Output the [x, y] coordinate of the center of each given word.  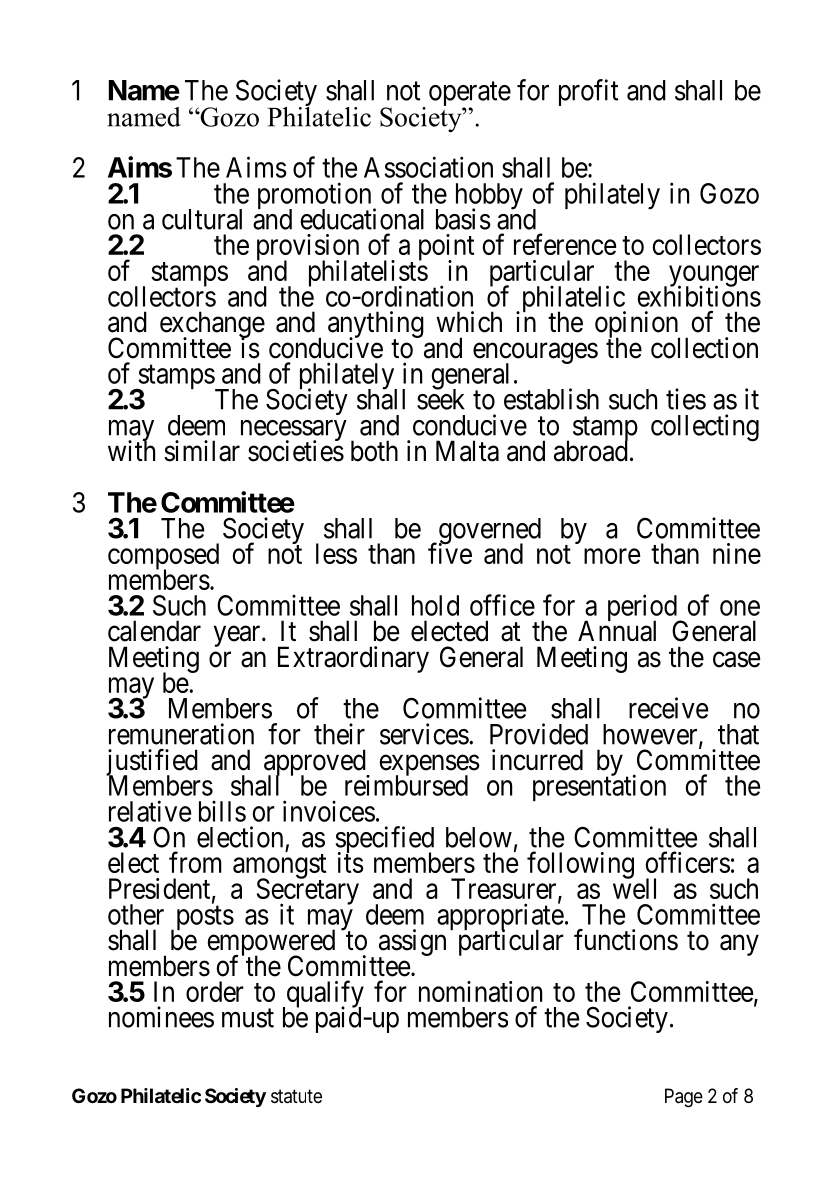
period [643, 609]
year [238, 636]
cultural [202, 219]
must [248, 1018]
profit [588, 92]
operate [470, 95]
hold [435, 605]
